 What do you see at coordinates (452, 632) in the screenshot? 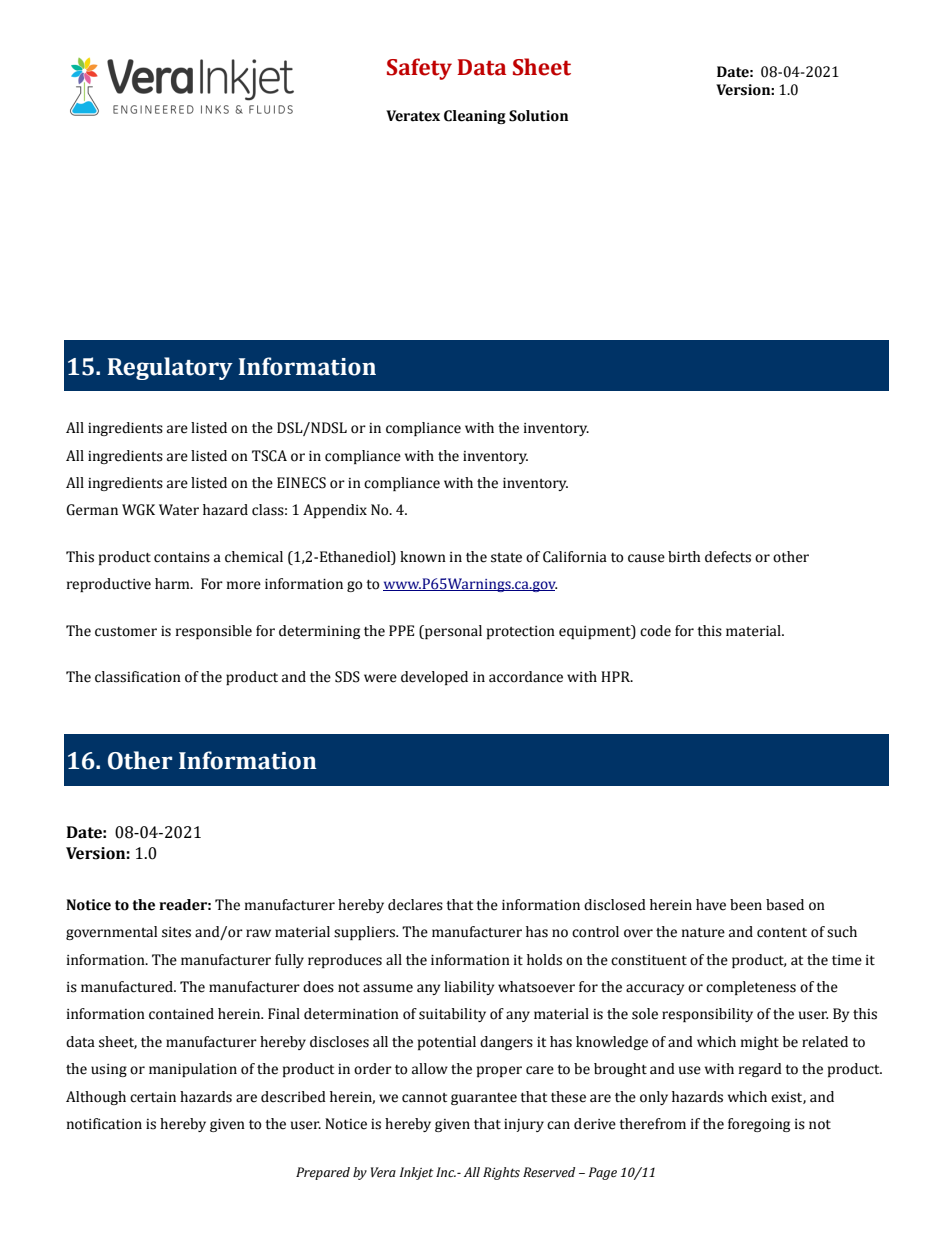
I see `personal` at bounding box center [452, 632].
